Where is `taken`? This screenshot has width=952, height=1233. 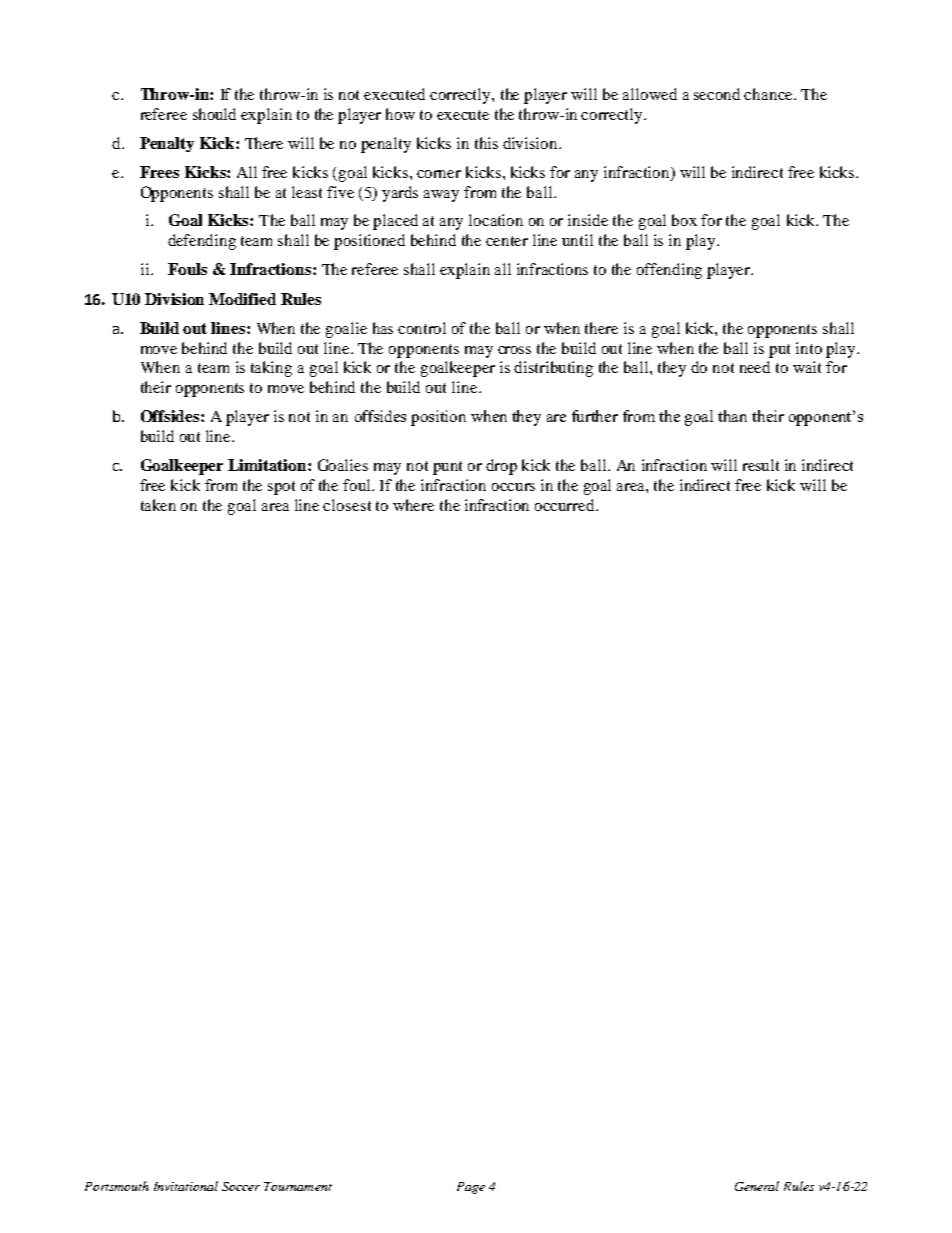
taken is located at coordinates (158, 505).
